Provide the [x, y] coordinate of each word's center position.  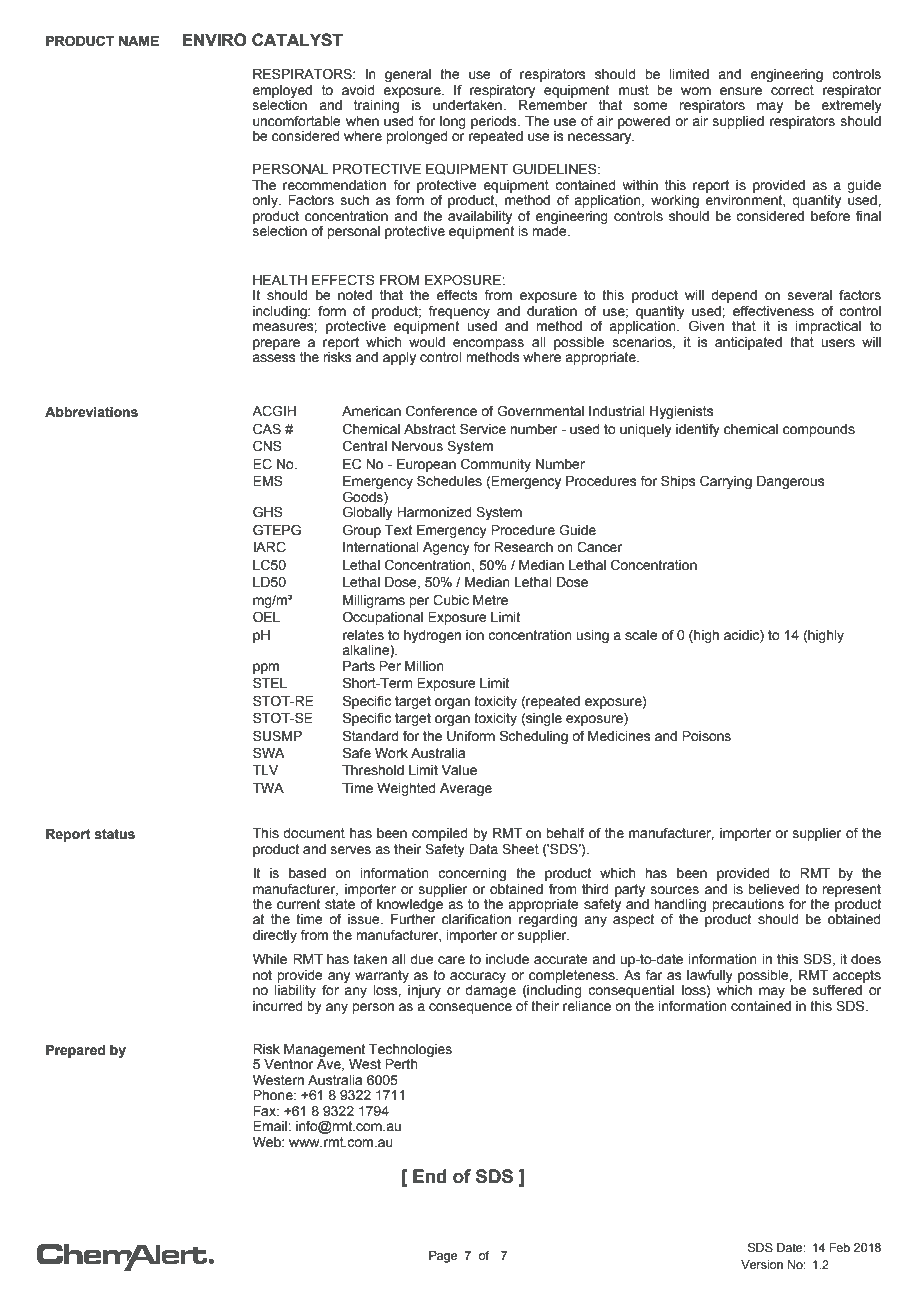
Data [483, 849]
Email [271, 1126]
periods [495, 122]
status [114, 834]
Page [443, 1257]
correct [792, 90]
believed [774, 889]
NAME [139, 41]
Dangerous [791, 482]
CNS [267, 446]
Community [496, 465]
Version [762, 1264]
